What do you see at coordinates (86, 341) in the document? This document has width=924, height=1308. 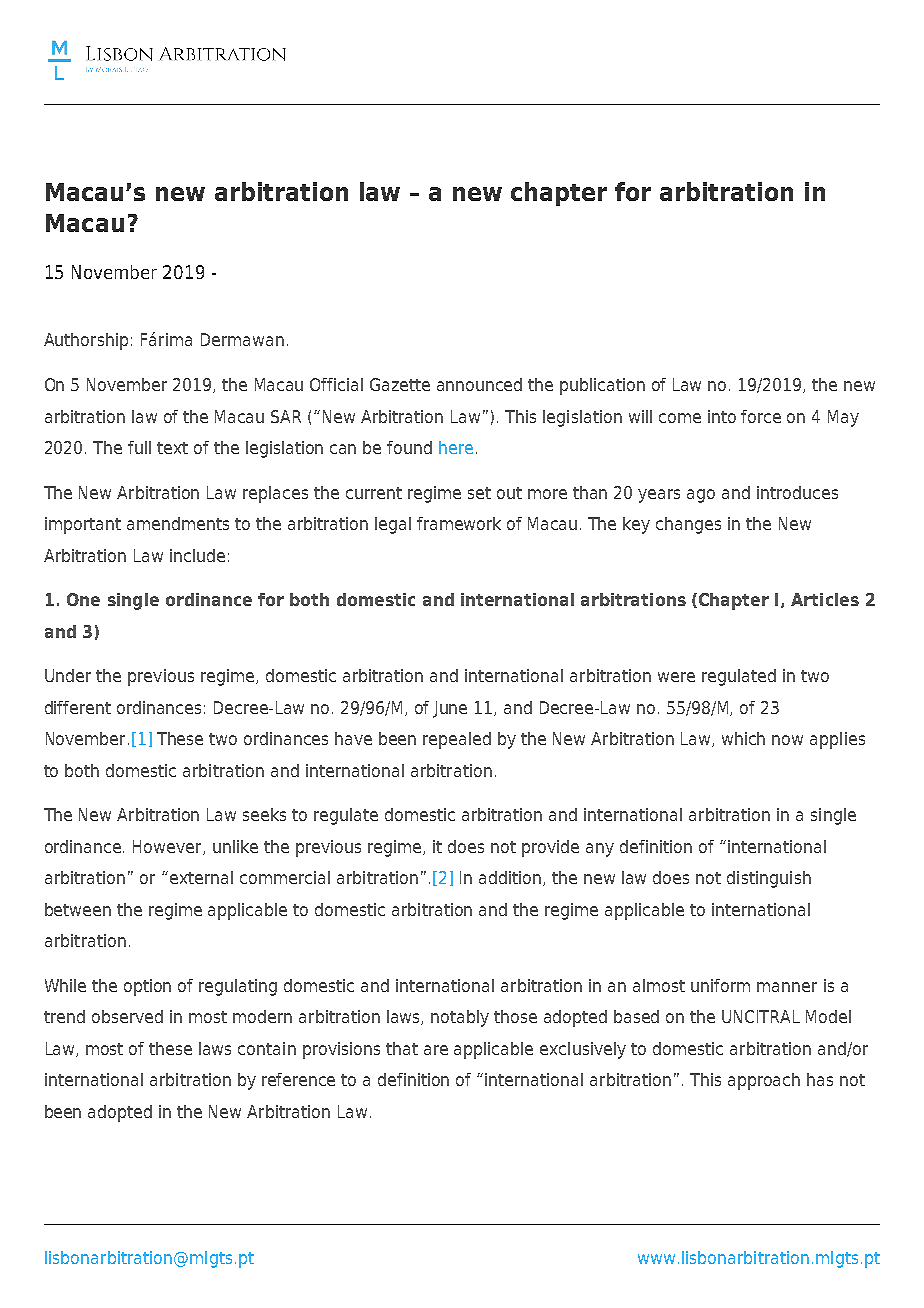 I see `Authorship` at bounding box center [86, 341].
